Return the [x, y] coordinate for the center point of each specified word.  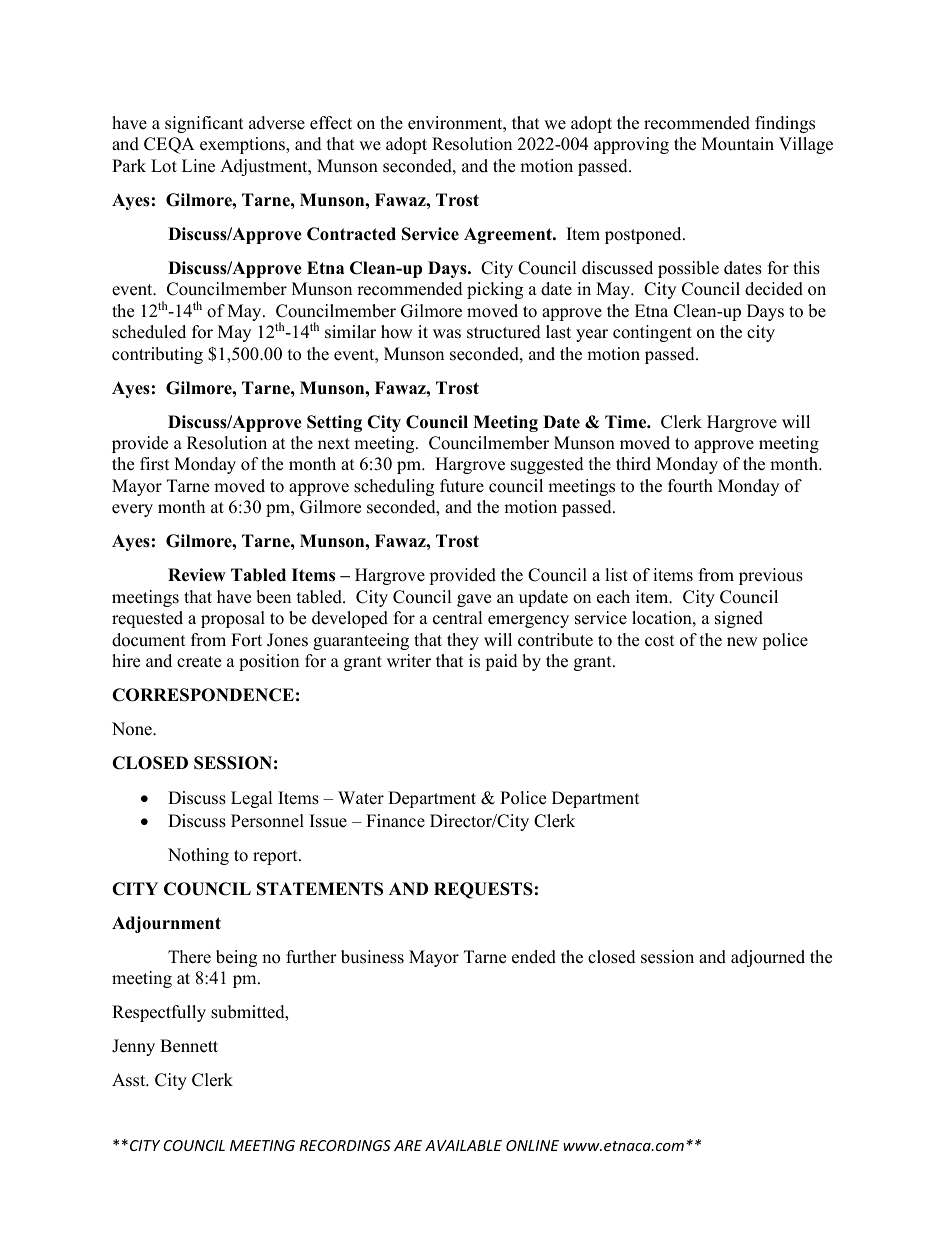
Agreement [509, 235]
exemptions [243, 145]
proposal [233, 619]
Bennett [189, 1046]
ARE [408, 1145]
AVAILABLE [463, 1145]
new [742, 642]
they [463, 641]
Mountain [738, 144]
